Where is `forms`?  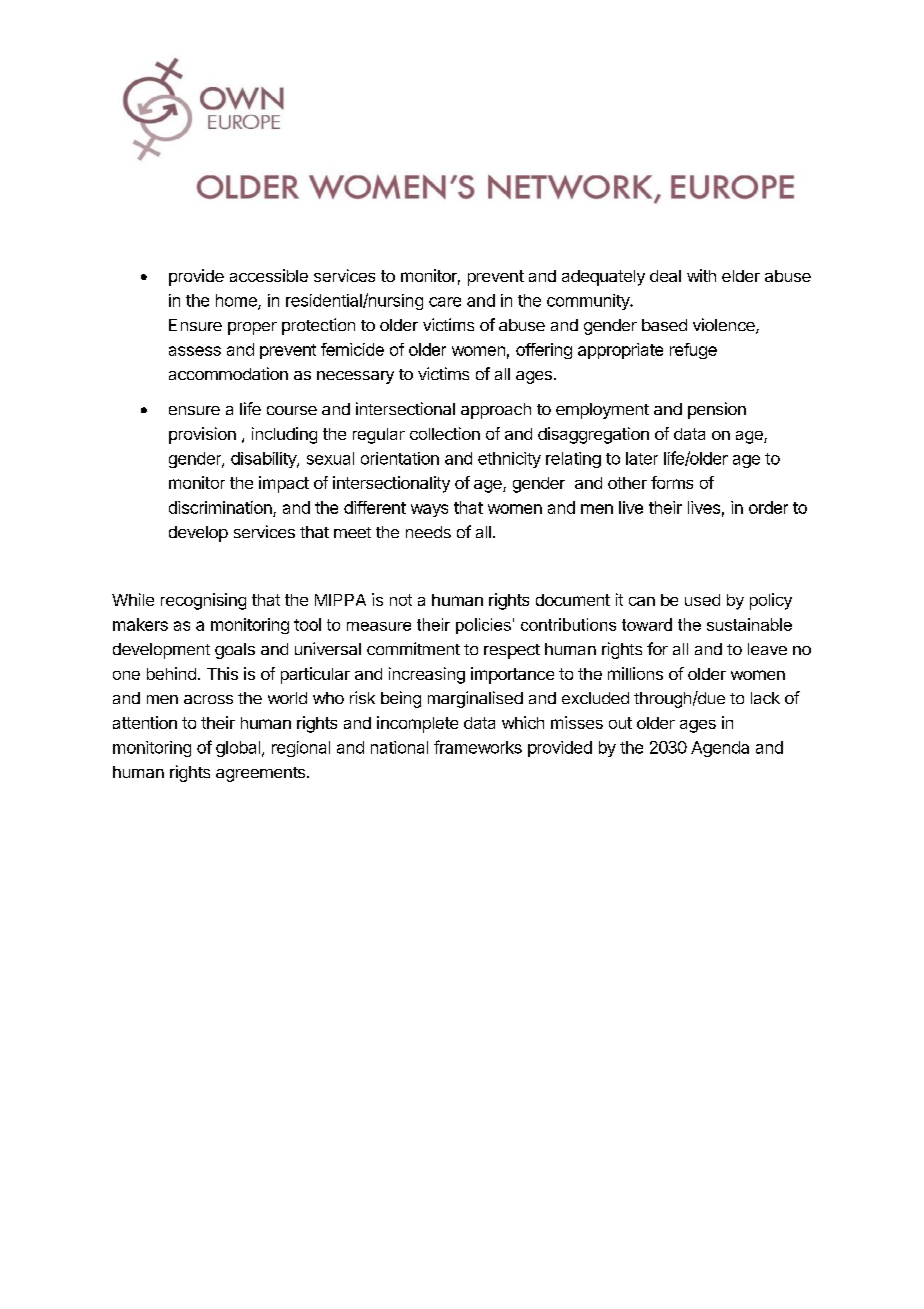 forms is located at coordinates (672, 482).
